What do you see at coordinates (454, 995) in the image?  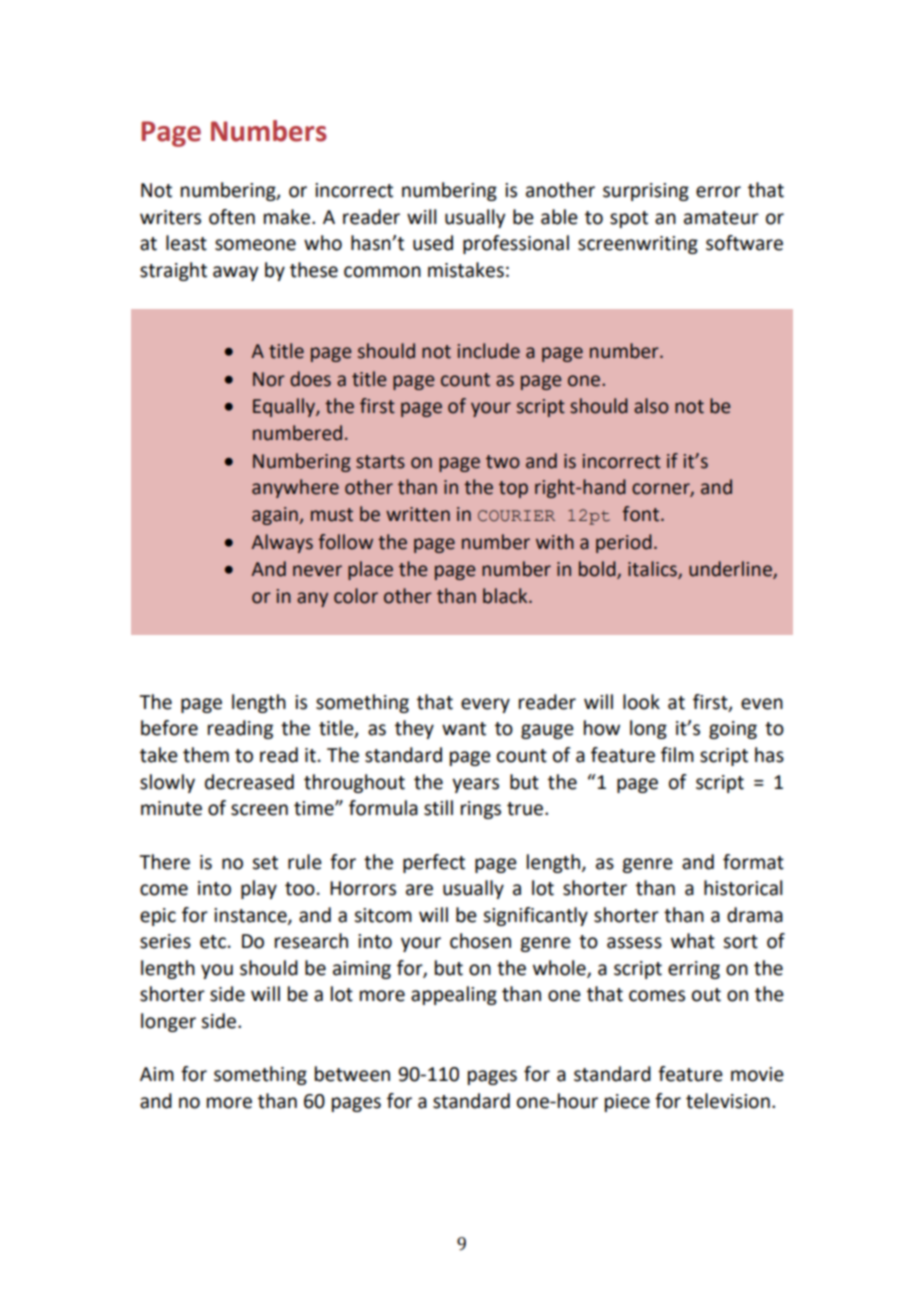 I see `appealing` at bounding box center [454, 995].
